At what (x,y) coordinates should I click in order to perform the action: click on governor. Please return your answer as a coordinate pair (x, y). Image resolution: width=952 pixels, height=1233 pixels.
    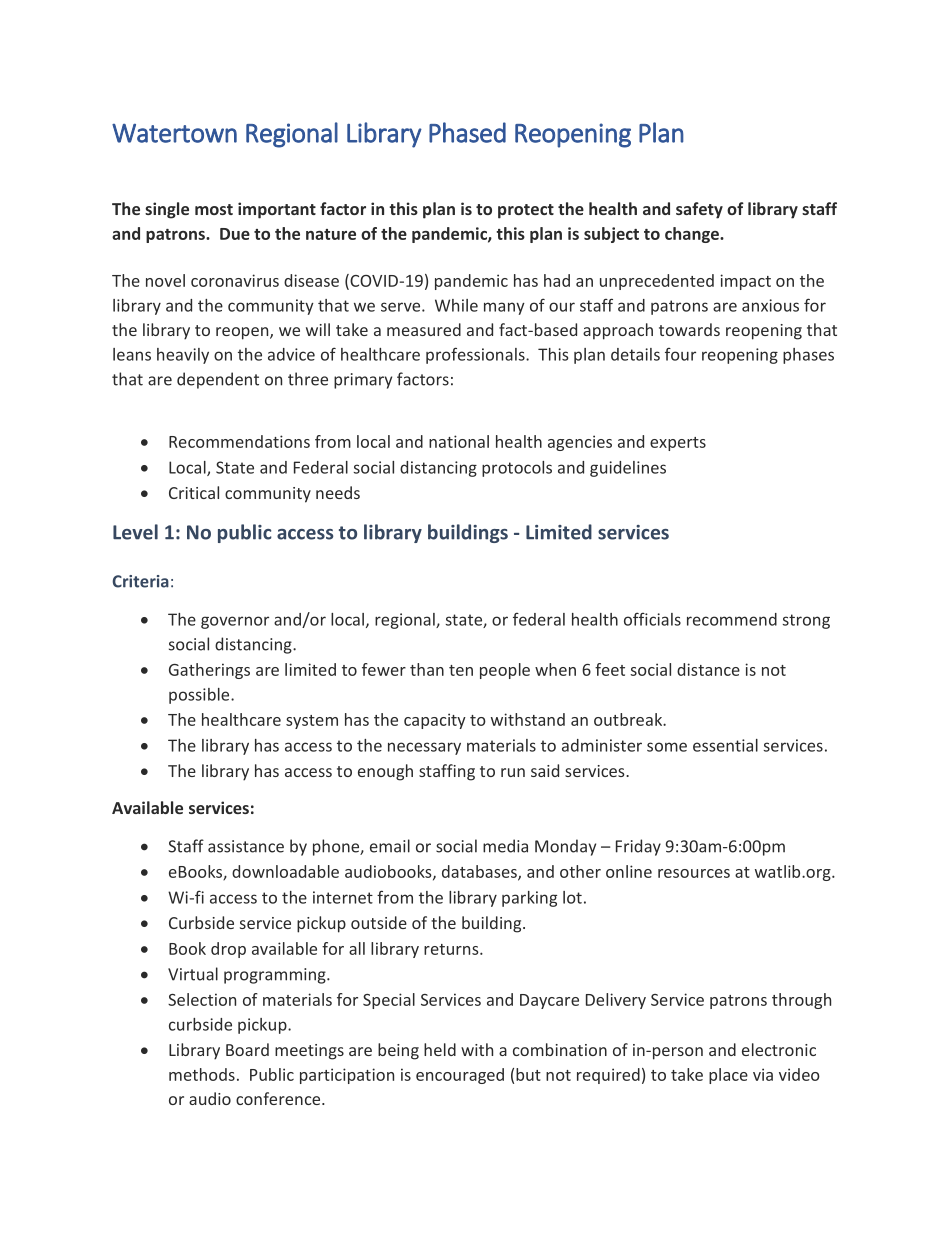
    Looking at the image, I should click on (235, 622).
